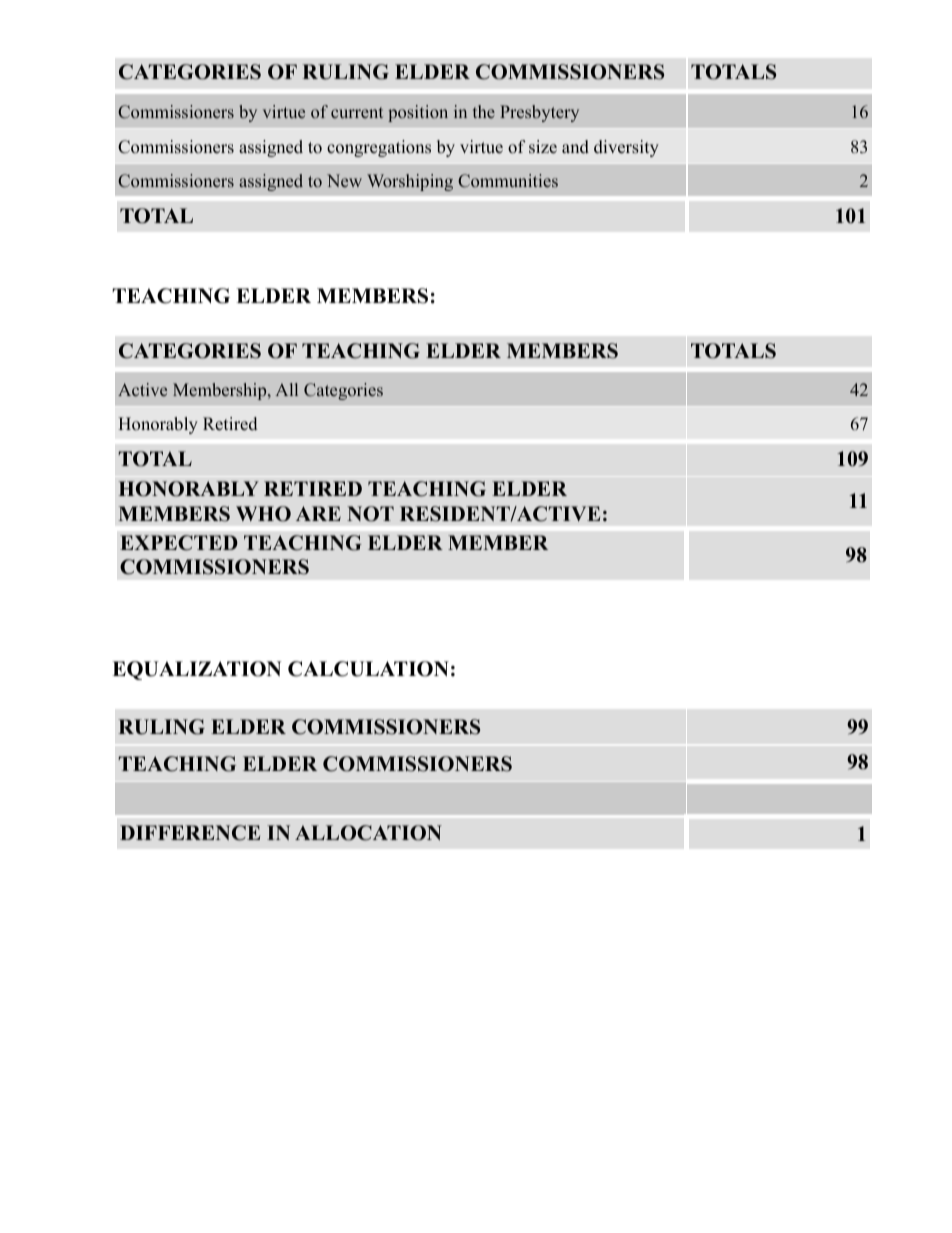 Image resolution: width=952 pixels, height=1233 pixels. Describe the element at coordinates (418, 113) in the screenshot. I see `position` at that location.
